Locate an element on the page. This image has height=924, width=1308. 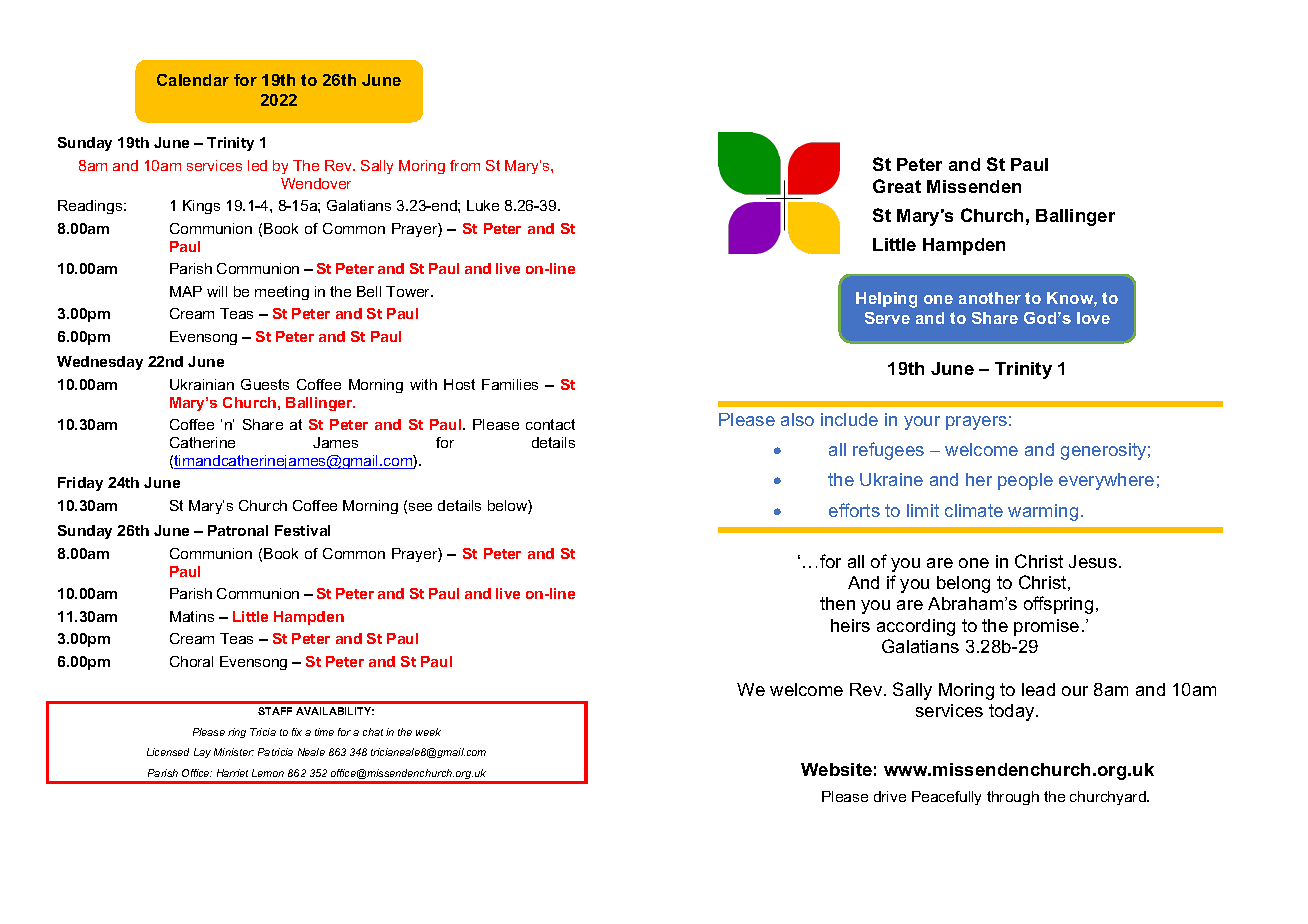
people is located at coordinates (1025, 481).
